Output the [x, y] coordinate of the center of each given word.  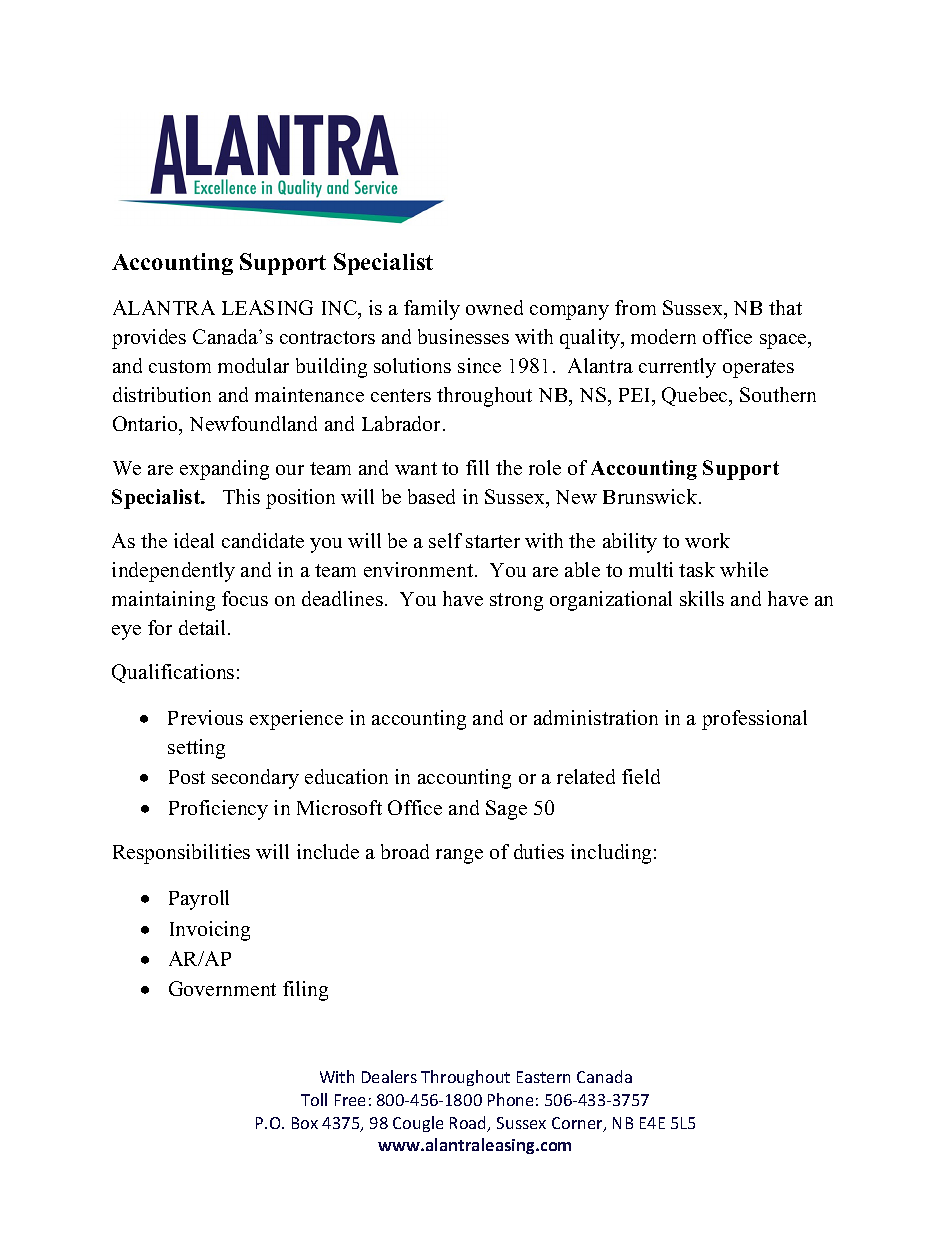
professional [754, 720]
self [445, 540]
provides [149, 339]
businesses [463, 336]
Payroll [199, 900]
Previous [205, 717]
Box [305, 1123]
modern [663, 336]
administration [596, 717]
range [459, 856]
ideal [194, 540]
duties [539, 851]
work [707, 540]
